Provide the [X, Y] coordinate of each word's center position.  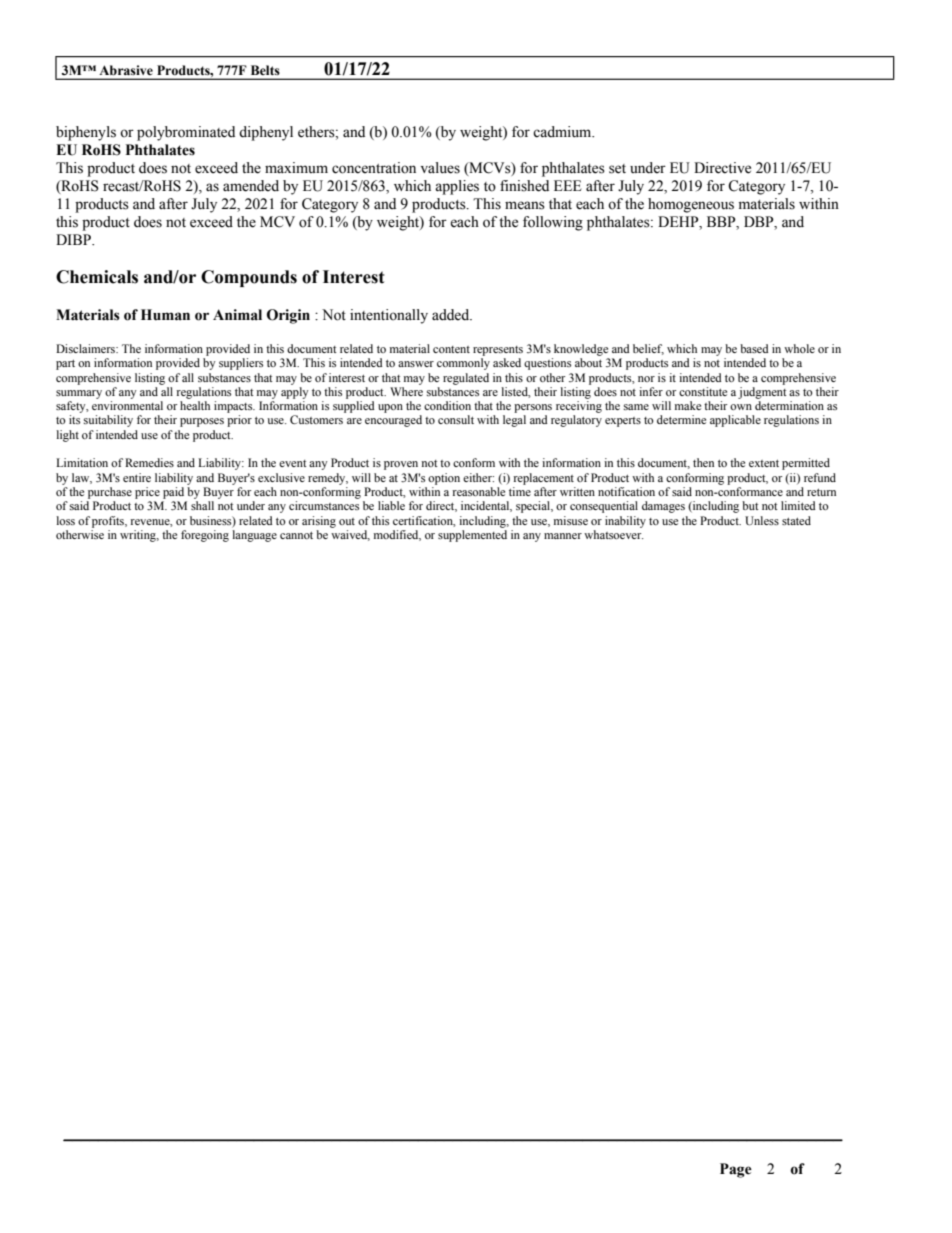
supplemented [472, 536]
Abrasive [126, 70]
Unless [762, 521]
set [617, 169]
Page [736, 1170]
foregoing [205, 536]
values [440, 168]
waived [350, 535]
